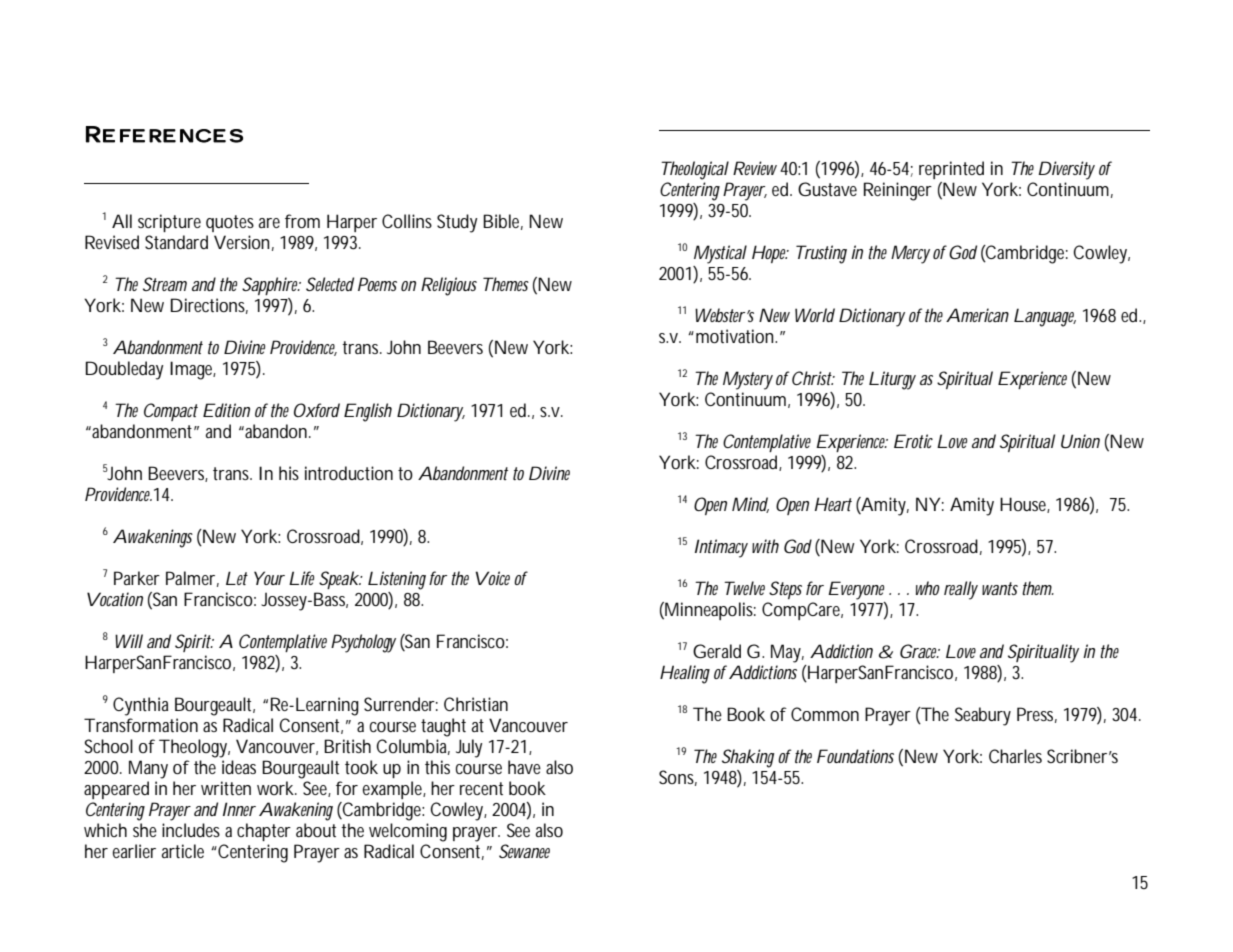 Image resolution: width=1233 pixels, height=952 pixels. I want to click on reprinted, so click(951, 170).
